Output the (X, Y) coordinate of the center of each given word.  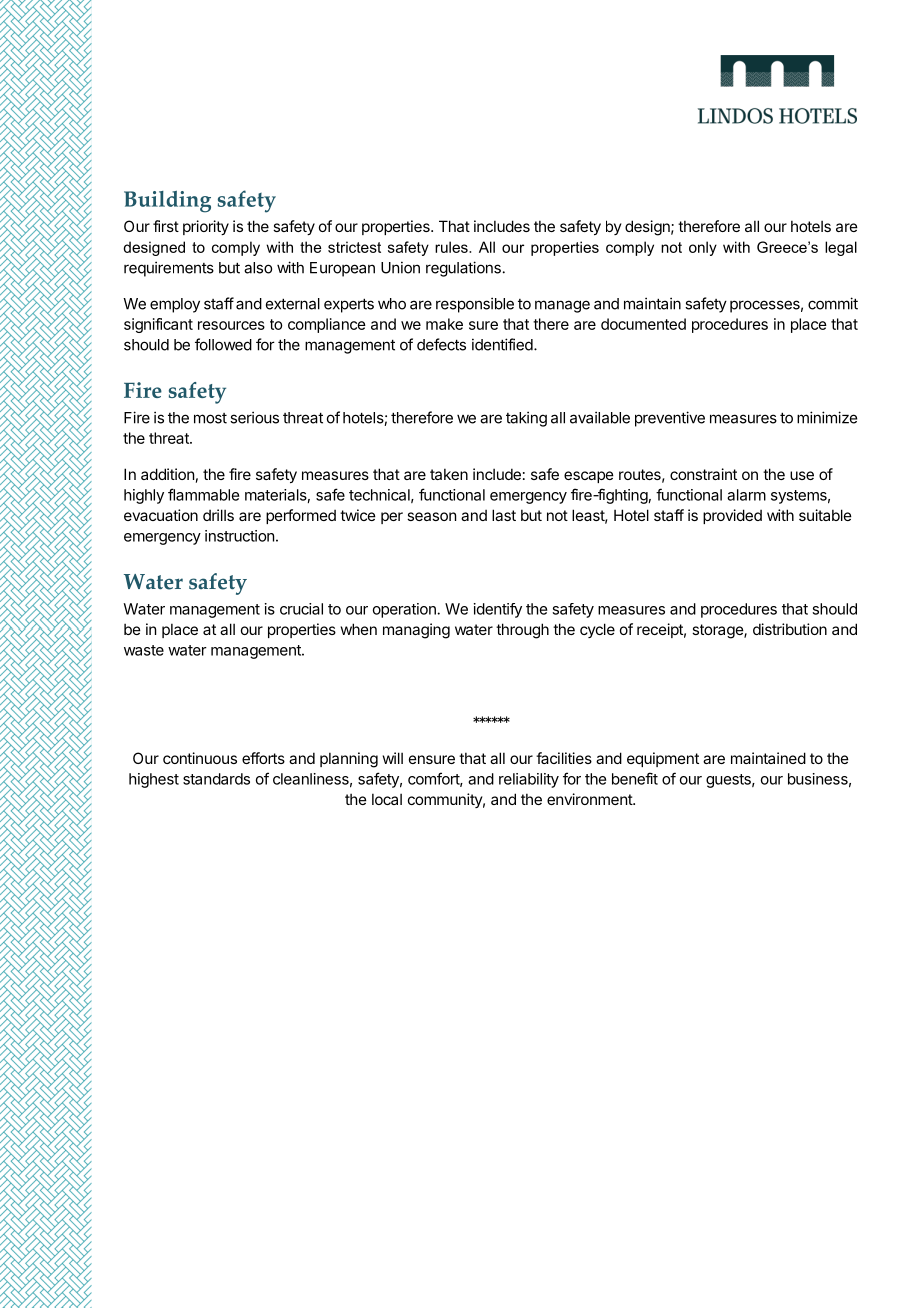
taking (526, 419)
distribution (790, 629)
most (210, 418)
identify (498, 610)
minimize (827, 417)
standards (216, 779)
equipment (663, 759)
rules (452, 247)
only (703, 248)
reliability (529, 780)
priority (206, 227)
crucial (301, 609)
